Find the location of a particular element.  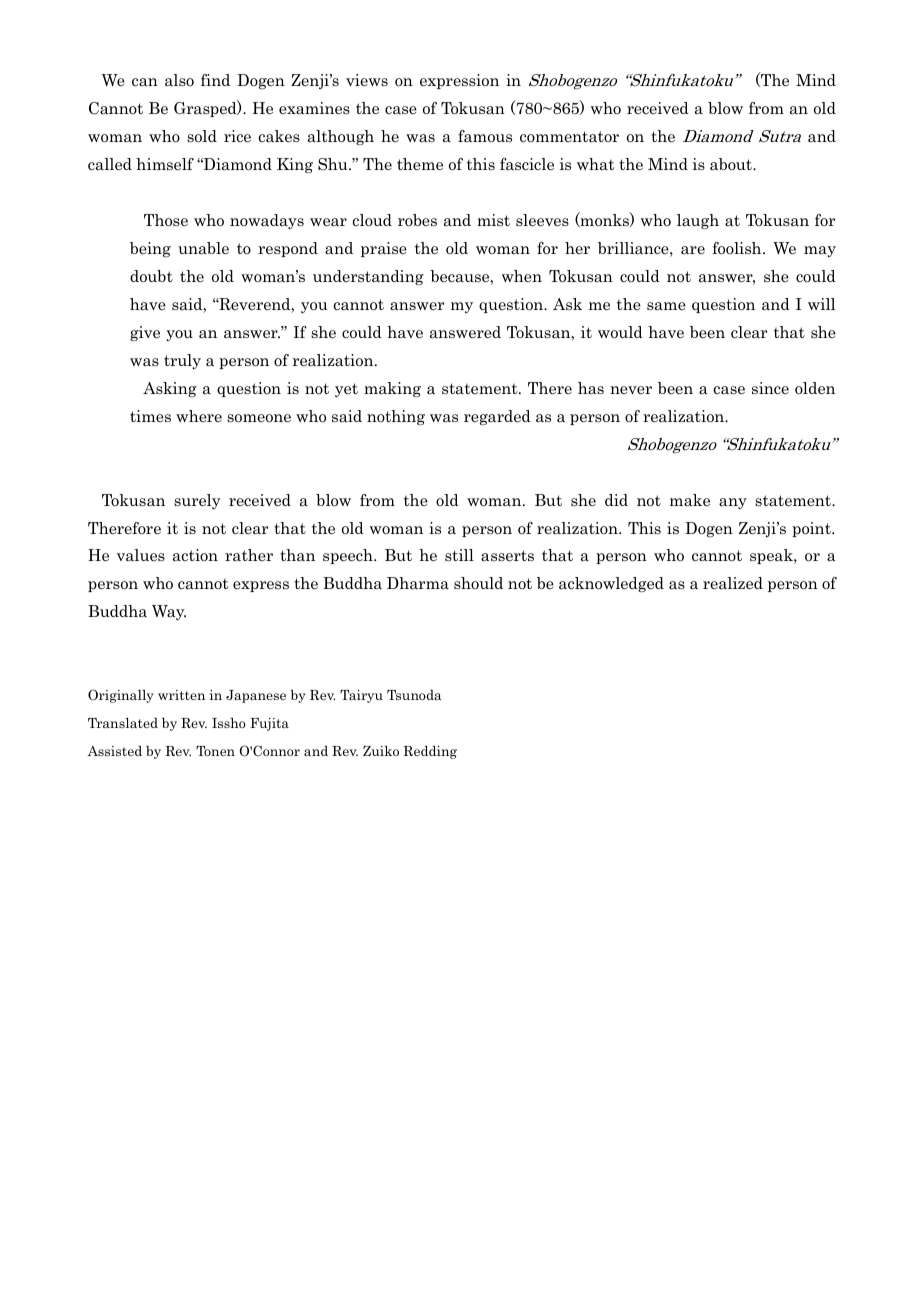

famous is located at coordinates (485, 136).
